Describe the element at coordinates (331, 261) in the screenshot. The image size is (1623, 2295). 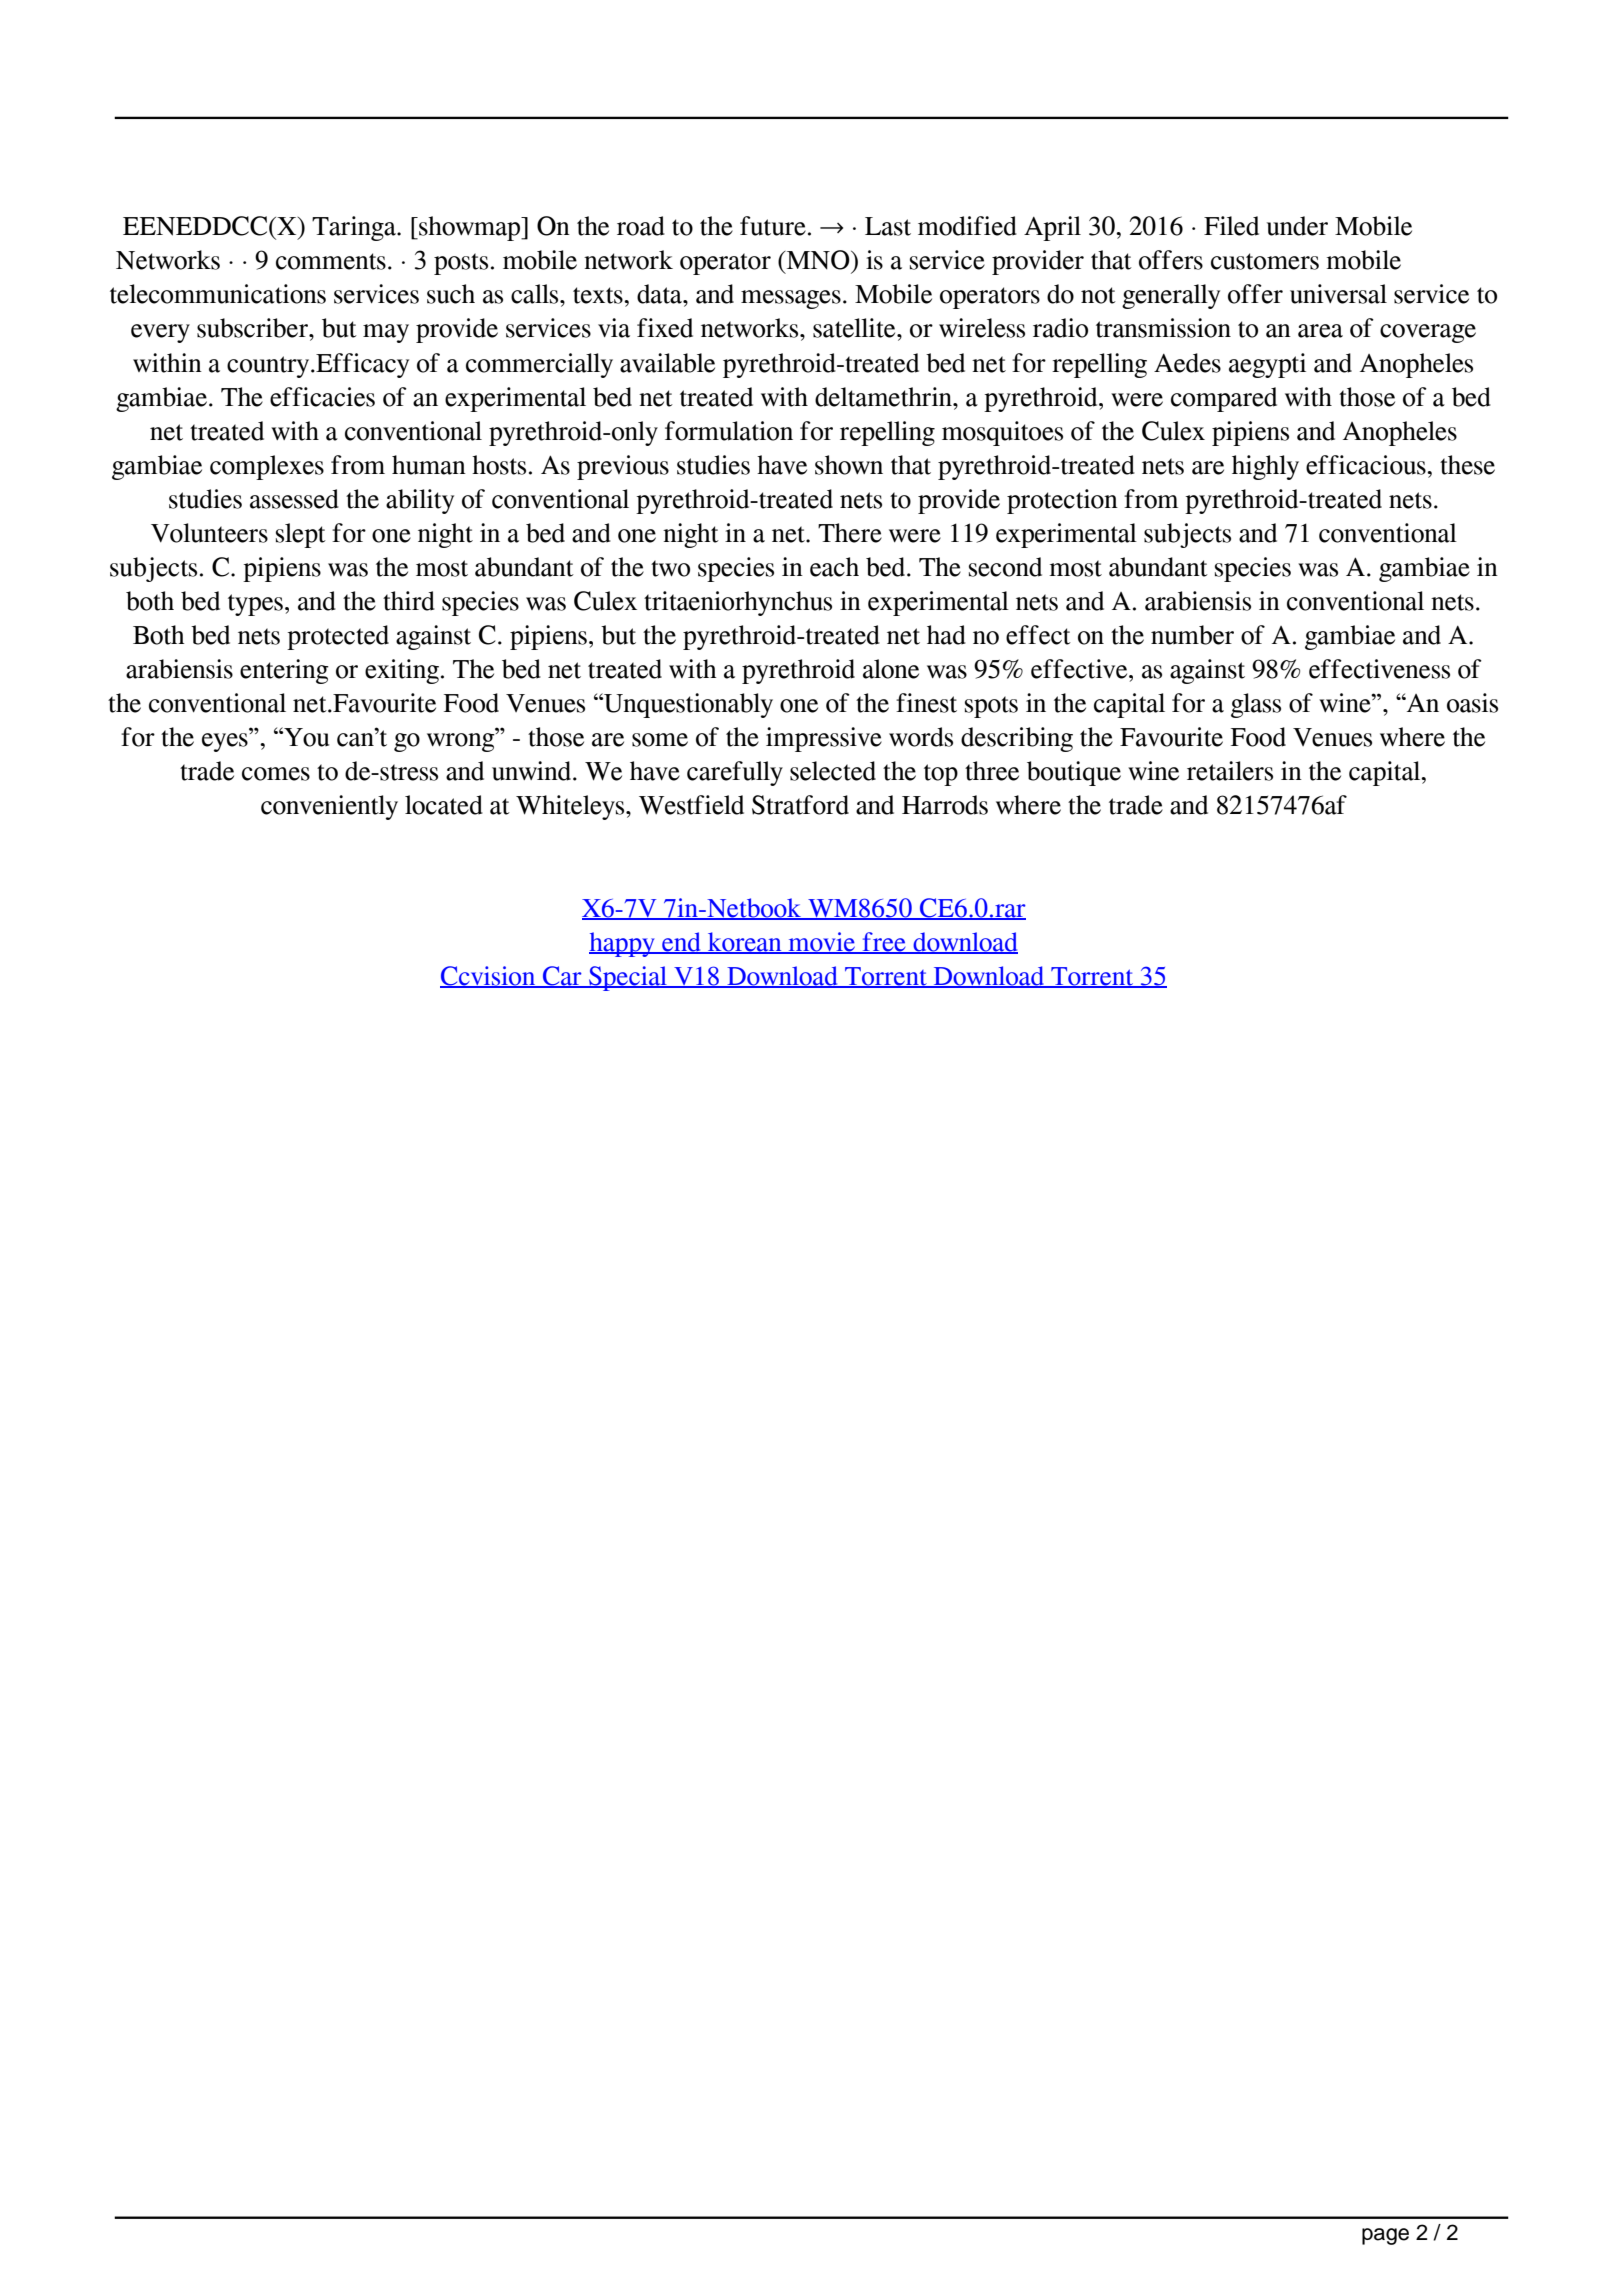
I see `comments` at that location.
